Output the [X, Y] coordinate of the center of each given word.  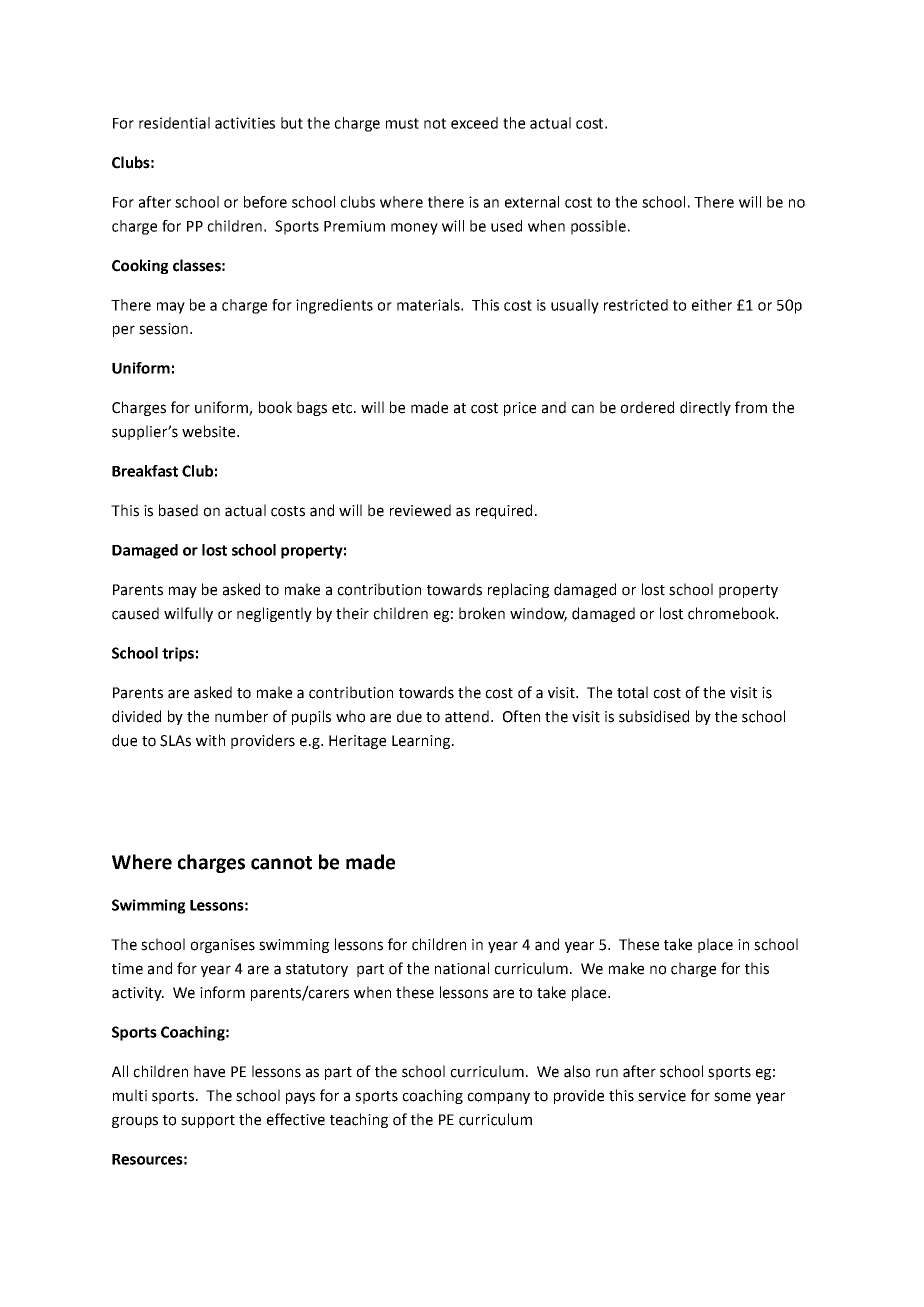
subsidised [654, 716]
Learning [422, 742]
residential [174, 123]
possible [598, 227]
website [210, 431]
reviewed [420, 510]
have [209, 1071]
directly [705, 408]
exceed [474, 123]
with [210, 740]
